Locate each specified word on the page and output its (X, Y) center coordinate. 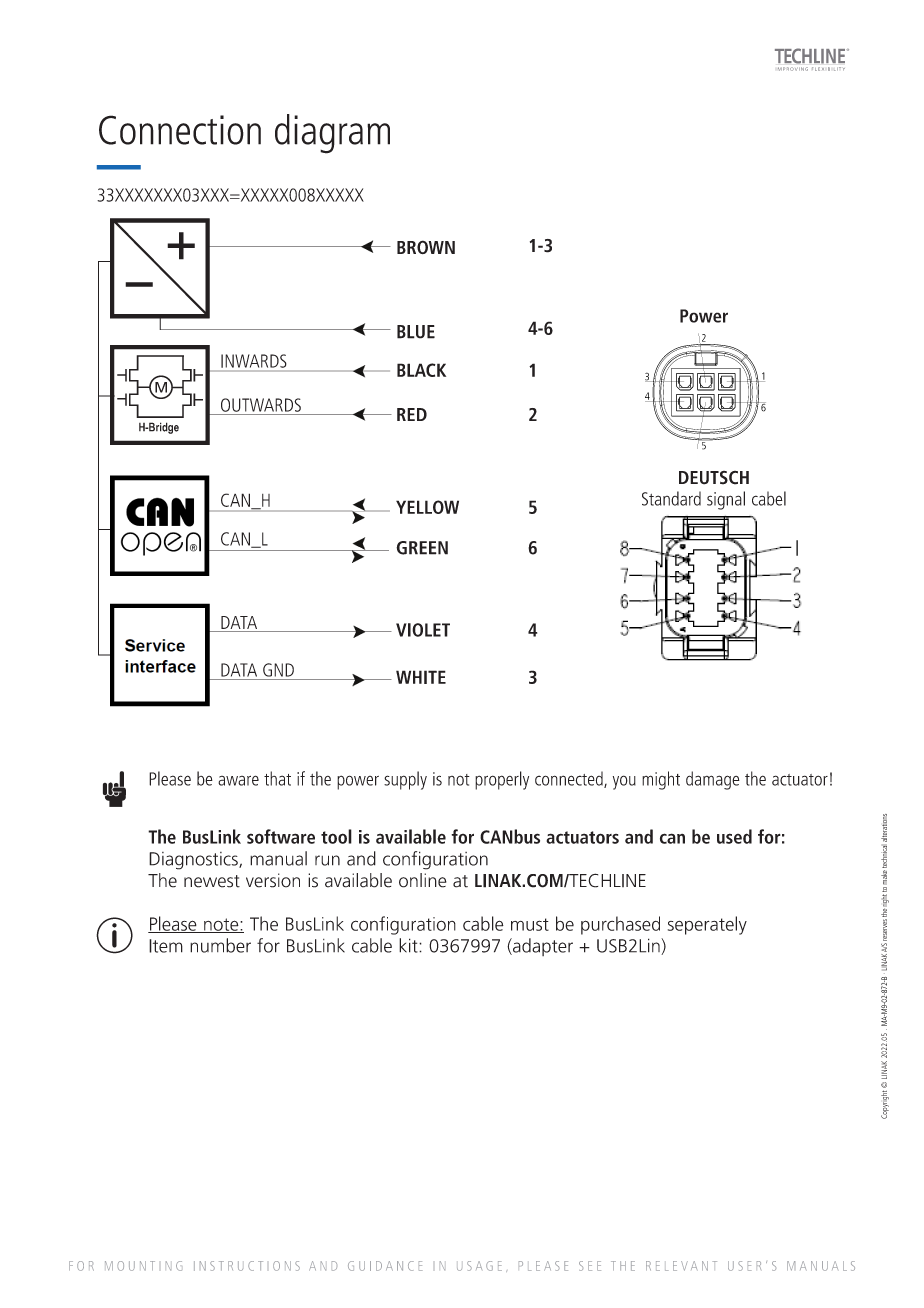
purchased (620, 925)
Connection (180, 130)
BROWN (426, 247)
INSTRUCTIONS (247, 1266)
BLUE (416, 332)
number (220, 945)
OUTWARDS (261, 405)
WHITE (421, 677)
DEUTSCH (714, 478)
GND (278, 670)
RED (412, 414)
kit (409, 945)
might (661, 780)
